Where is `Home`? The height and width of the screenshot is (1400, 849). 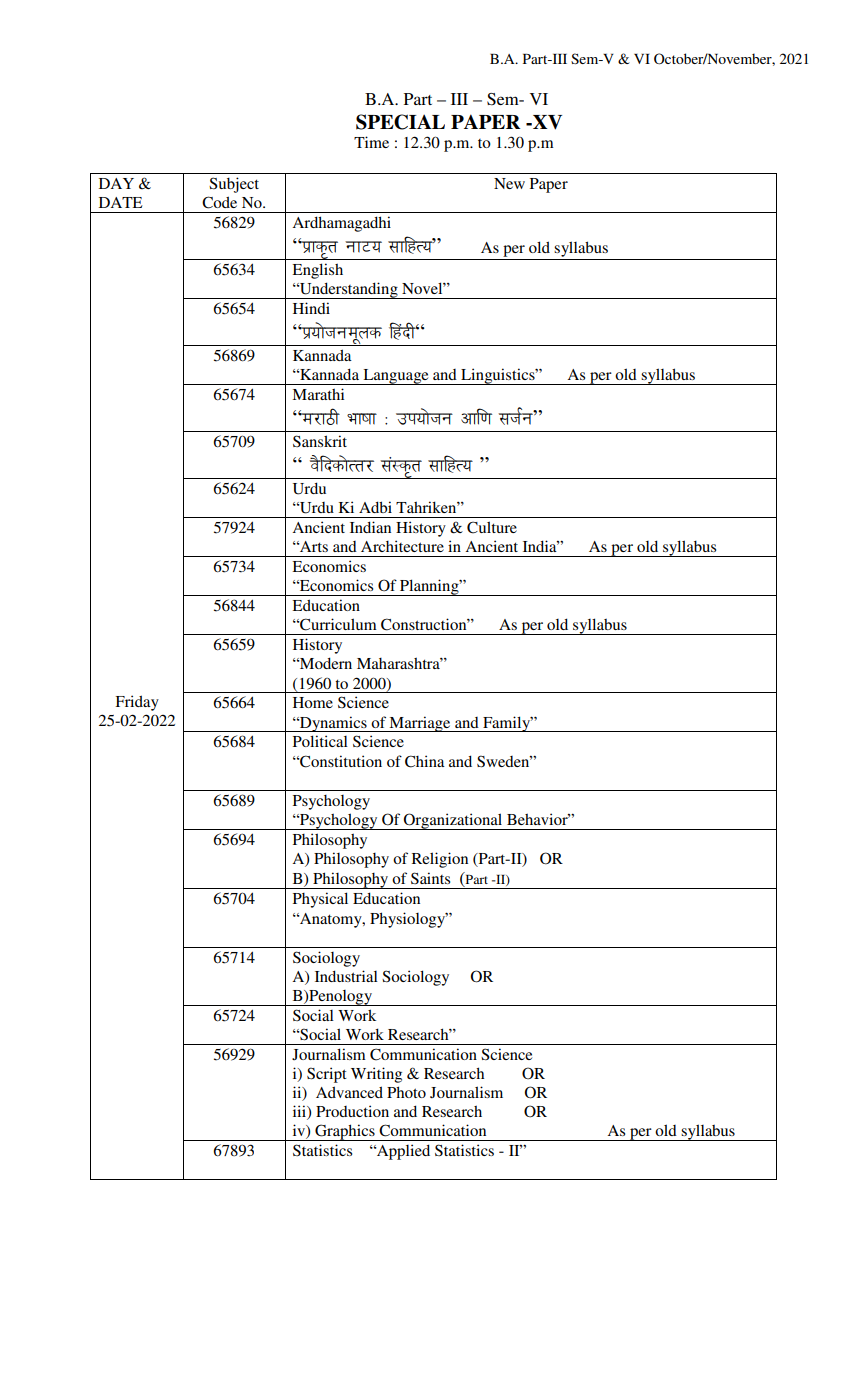 Home is located at coordinates (313, 702).
